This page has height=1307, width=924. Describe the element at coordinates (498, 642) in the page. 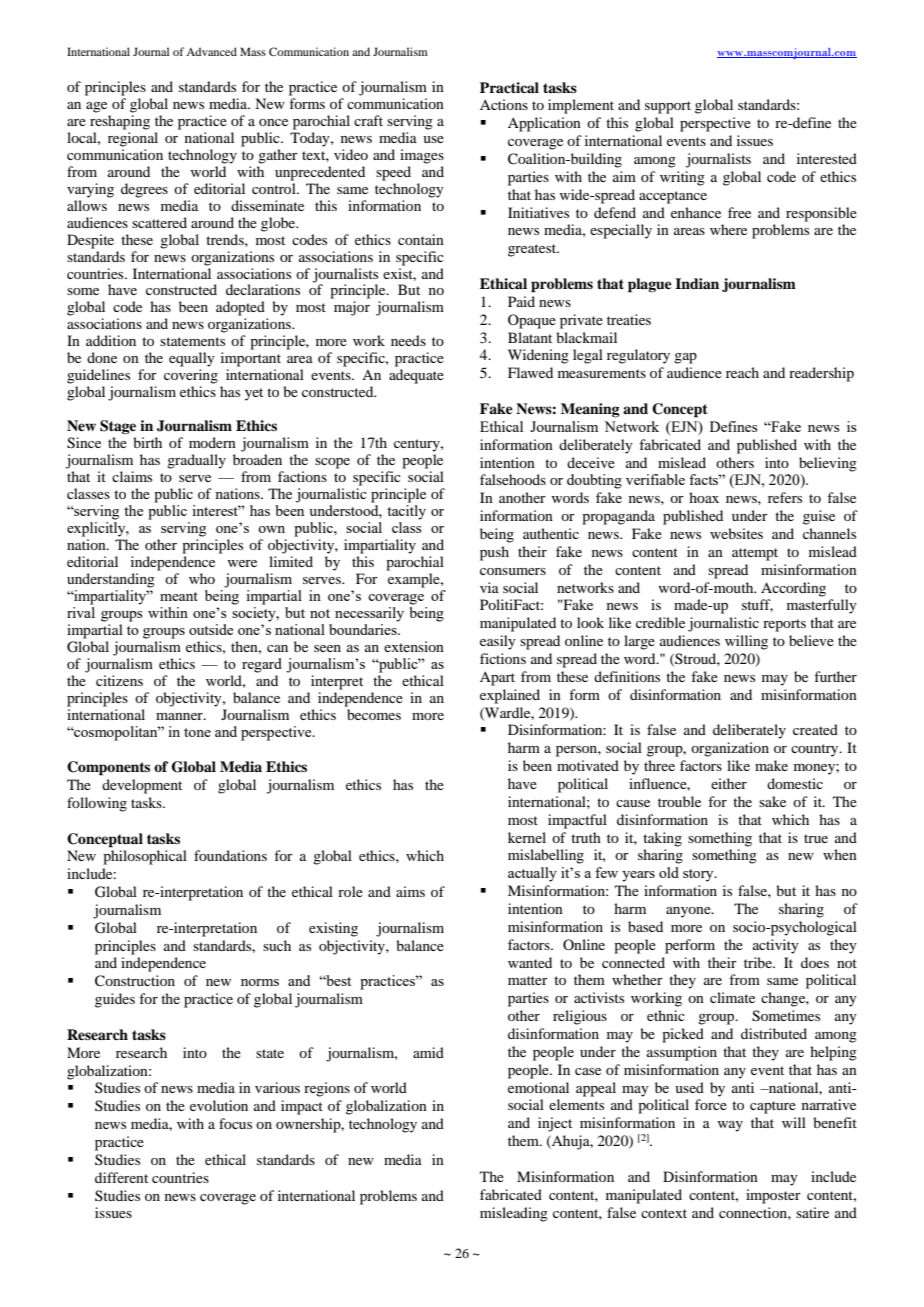

I see `easily` at that location.
